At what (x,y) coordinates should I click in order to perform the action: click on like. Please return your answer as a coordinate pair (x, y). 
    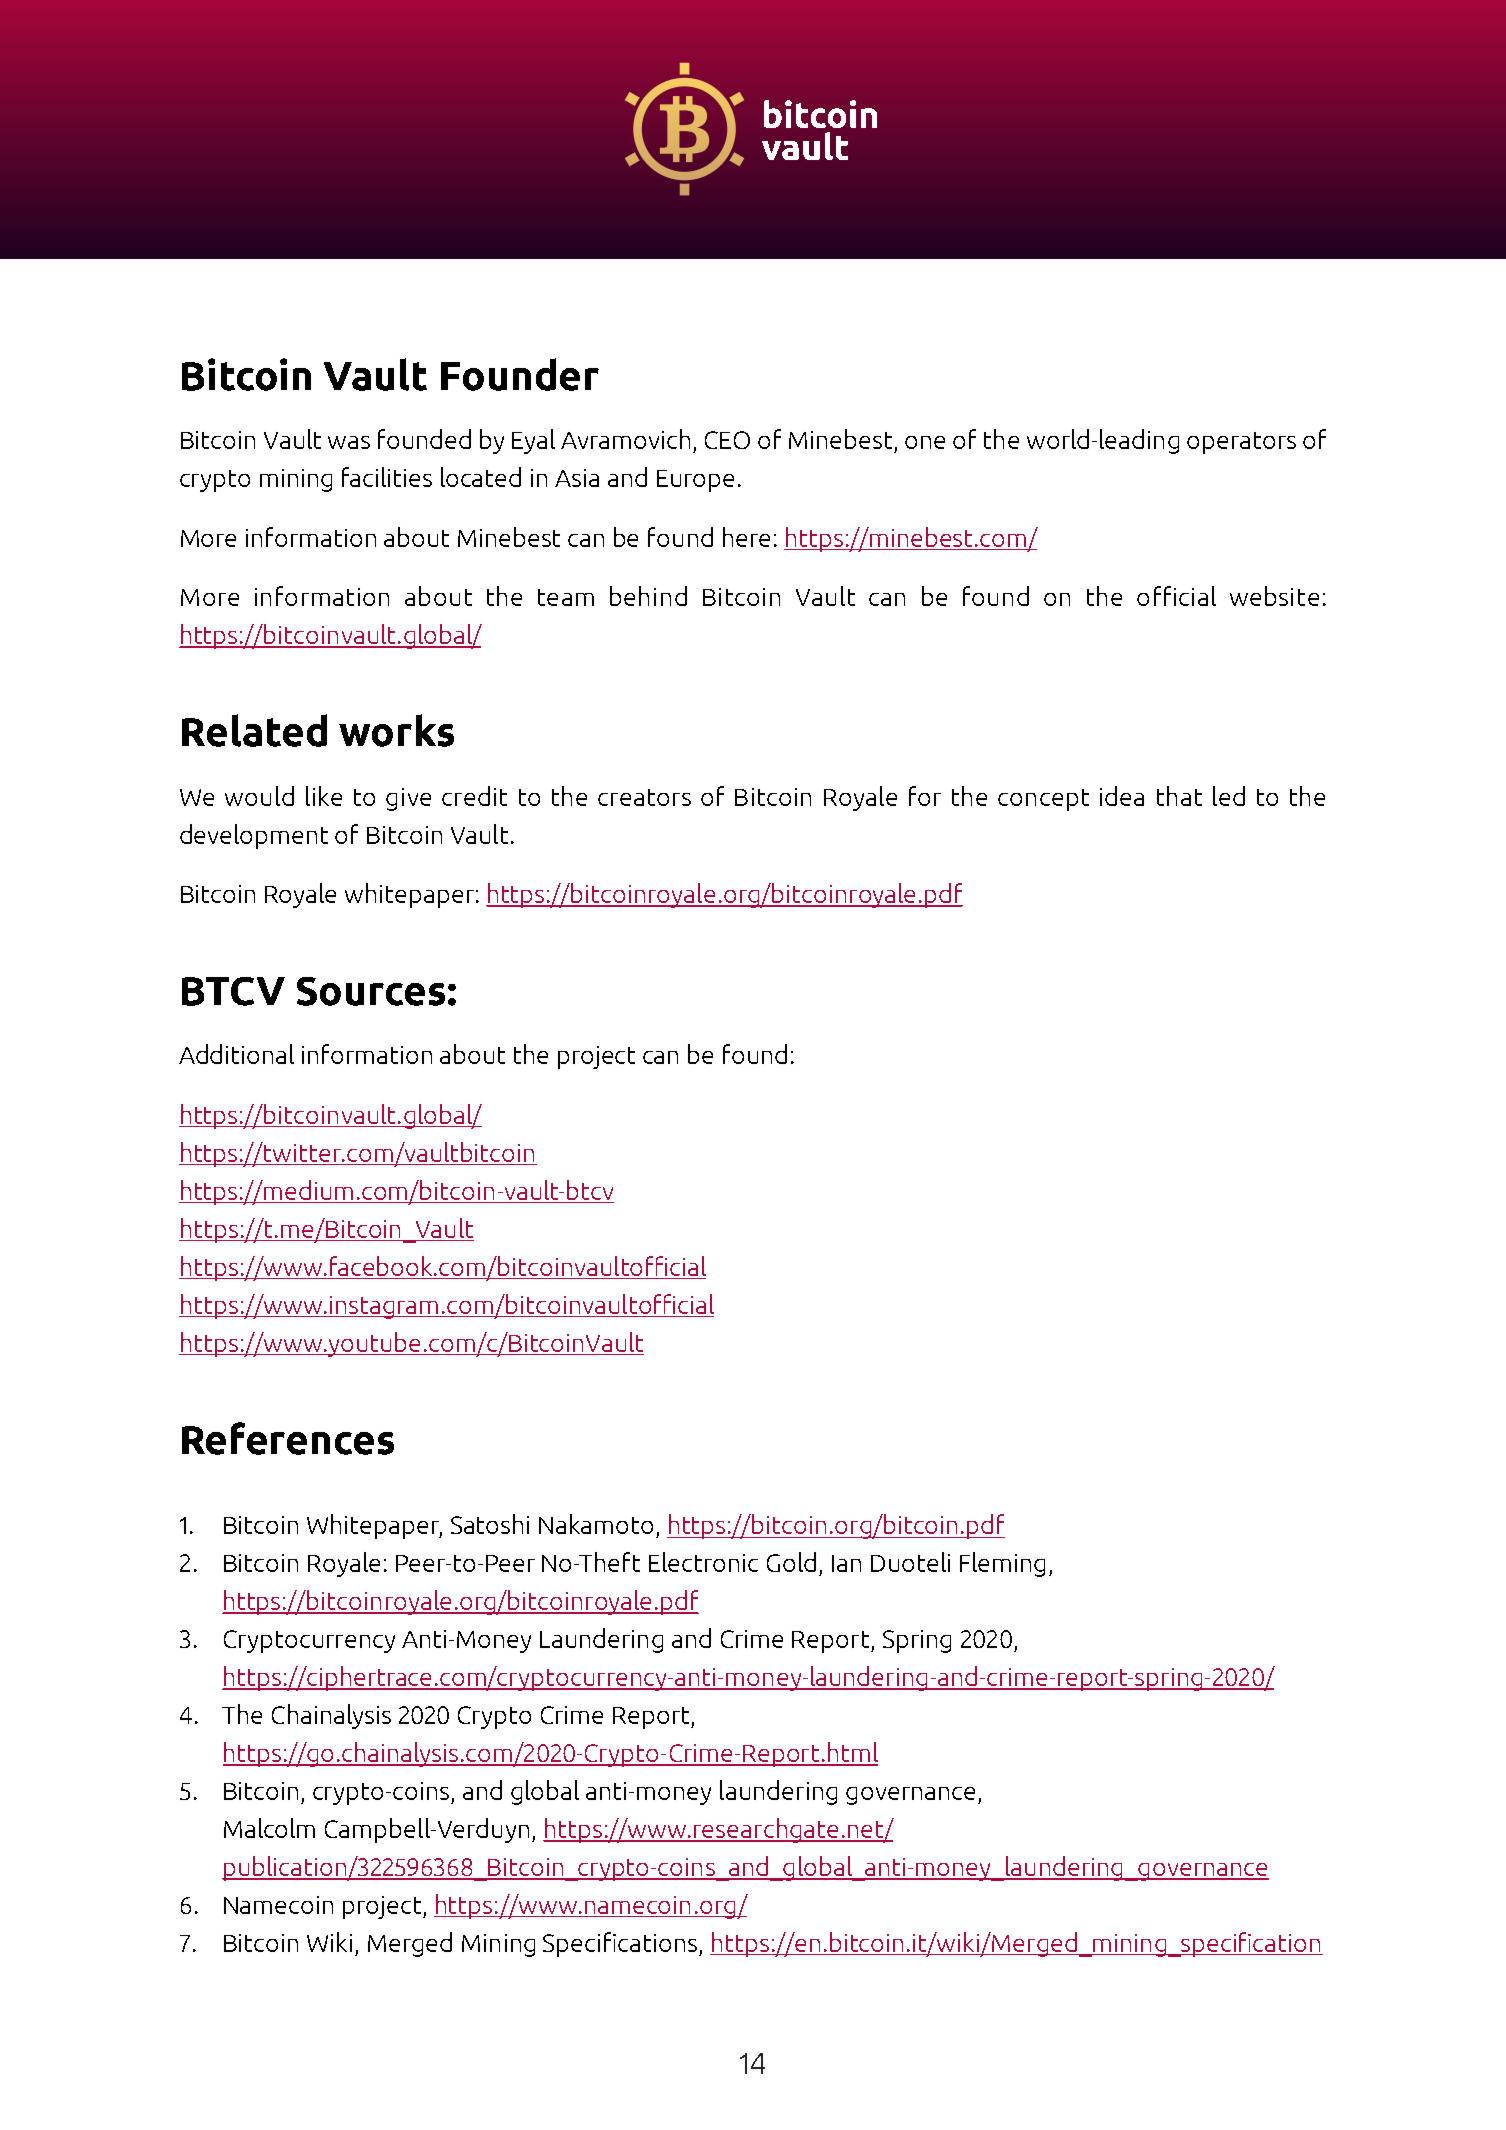
    Looking at the image, I should click on (324, 796).
